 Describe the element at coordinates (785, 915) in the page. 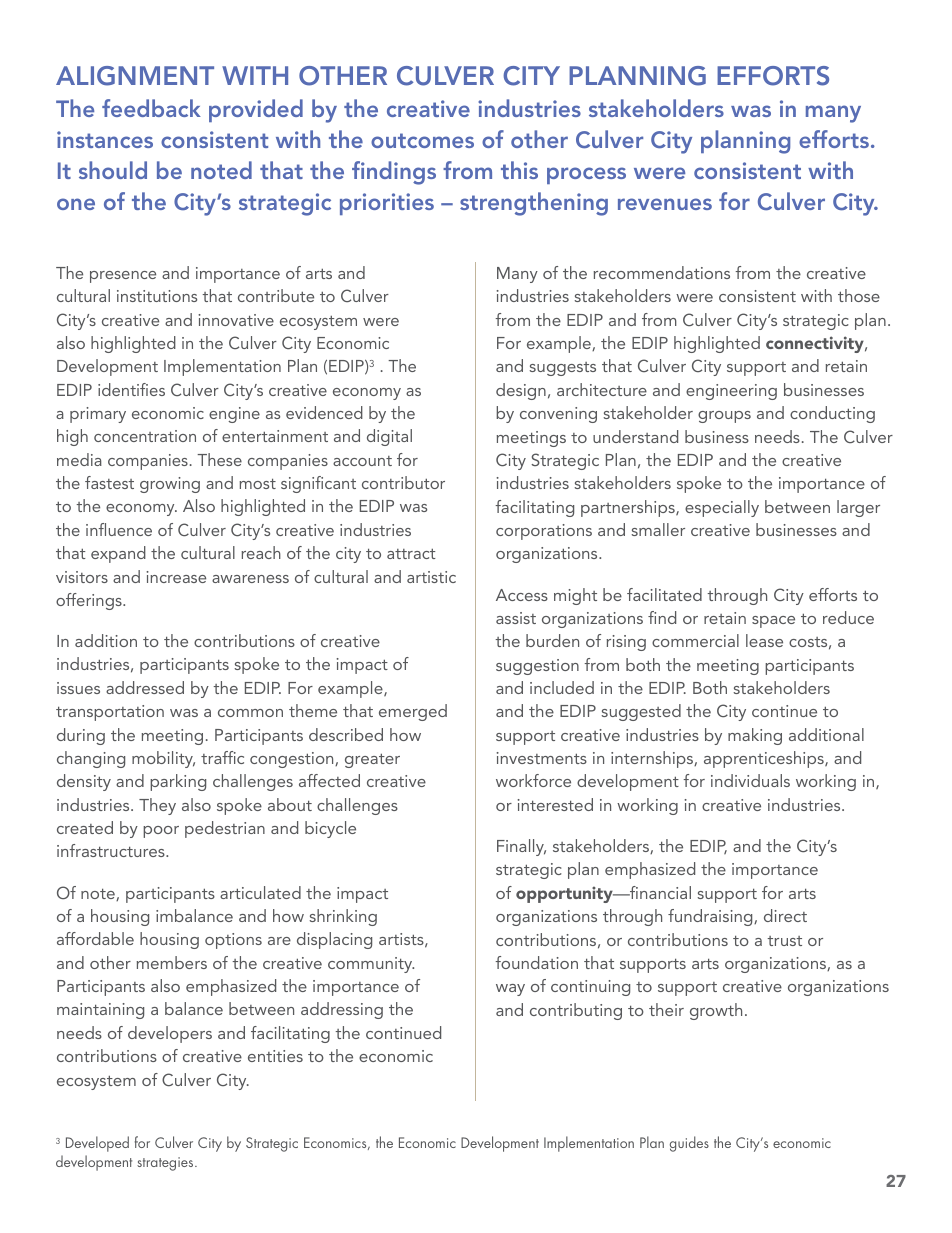

I see `direct` at that location.
